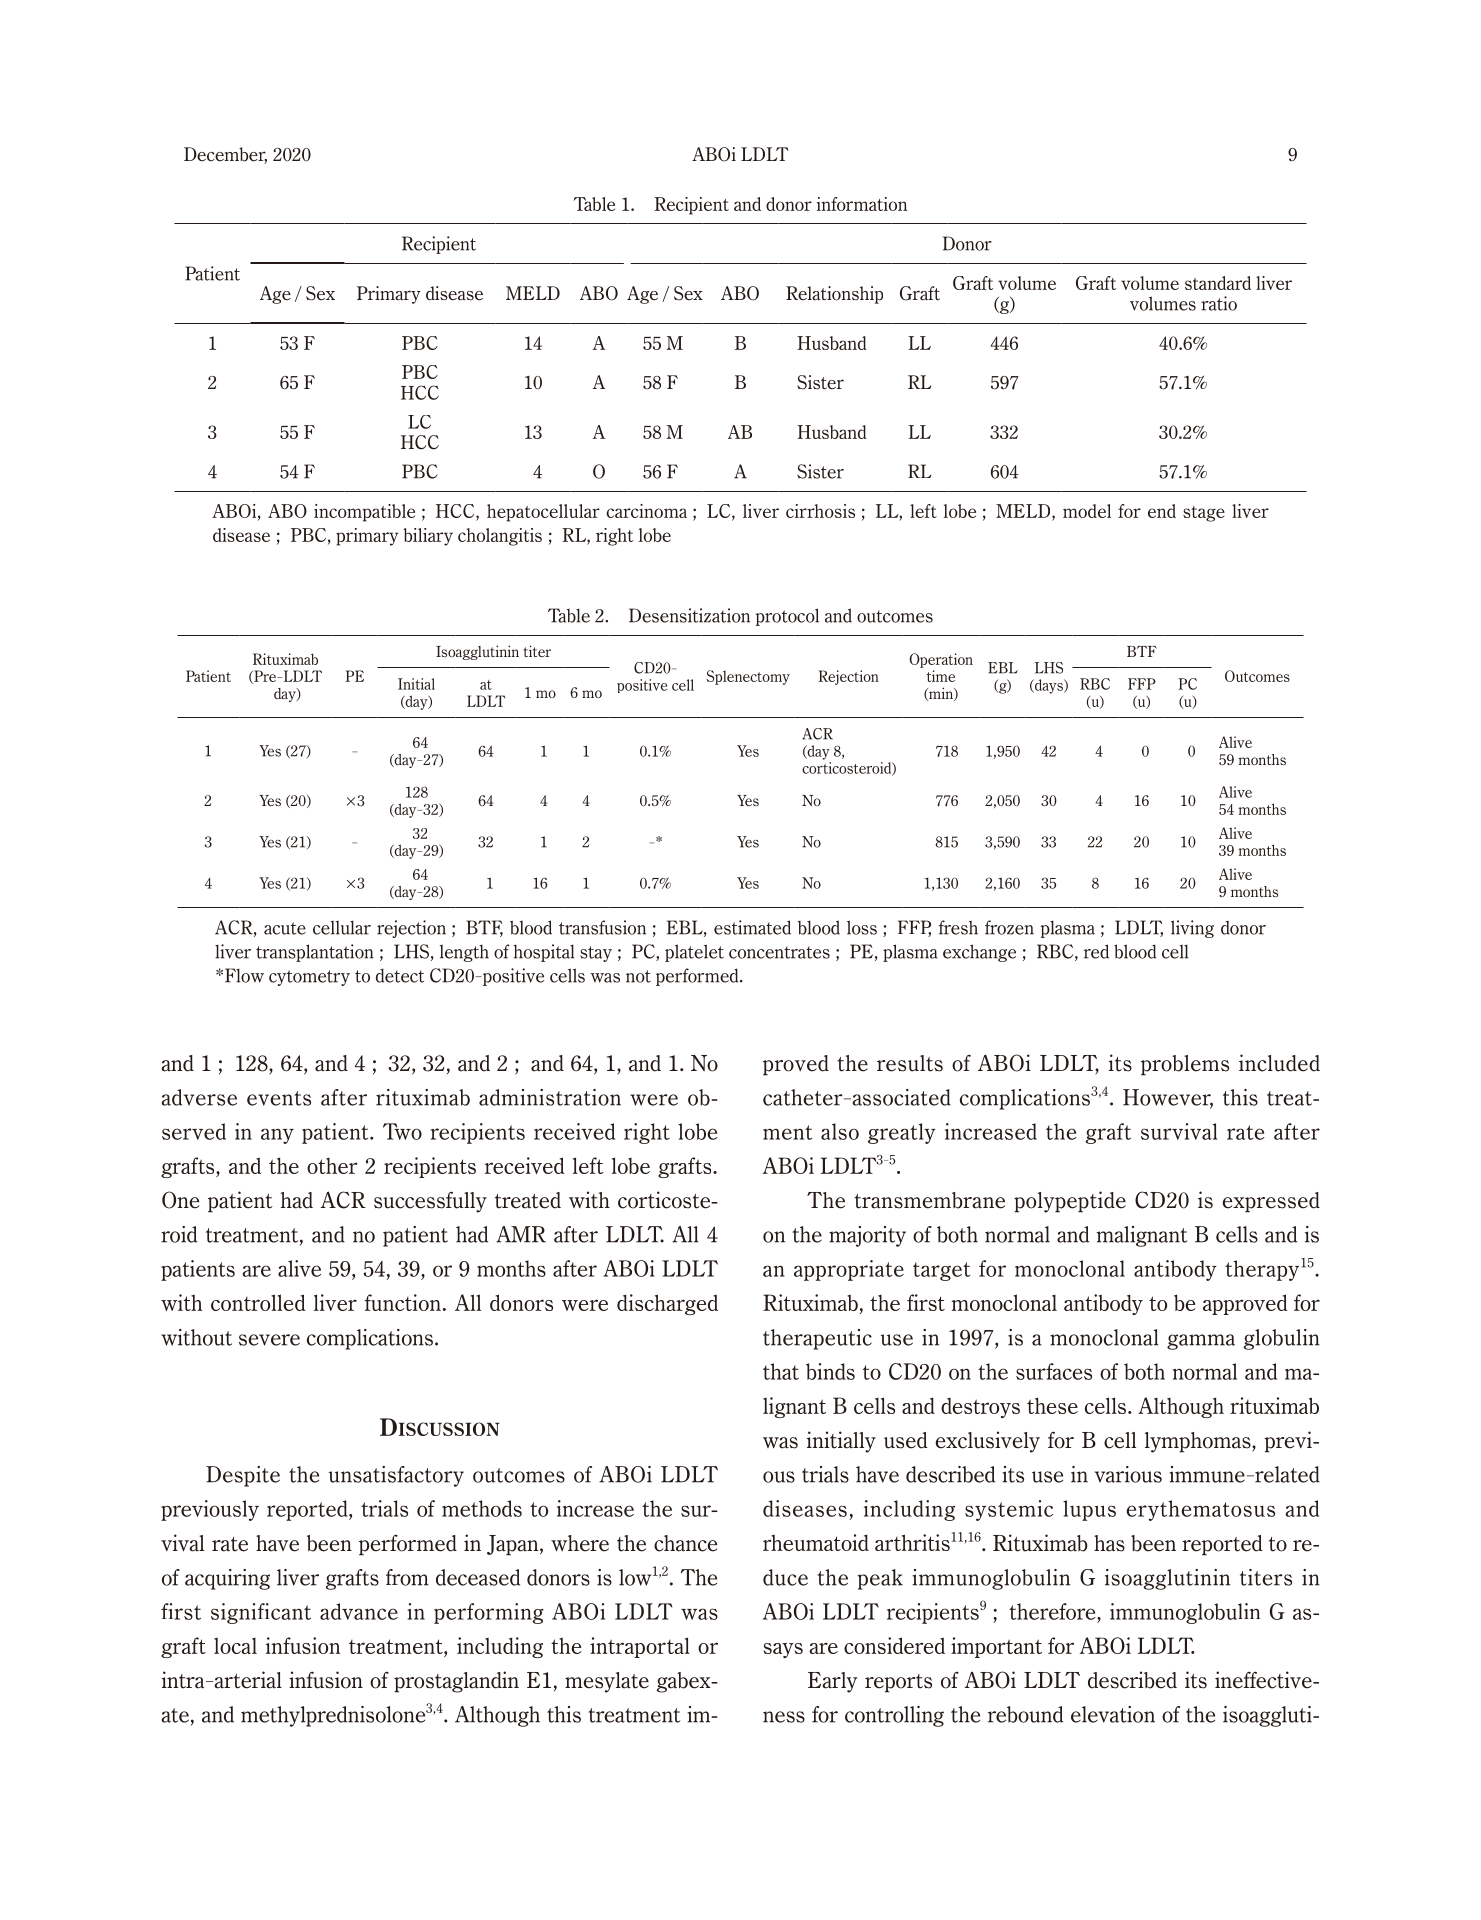 The image size is (1481, 1920). I want to click on December, so click(225, 155).
